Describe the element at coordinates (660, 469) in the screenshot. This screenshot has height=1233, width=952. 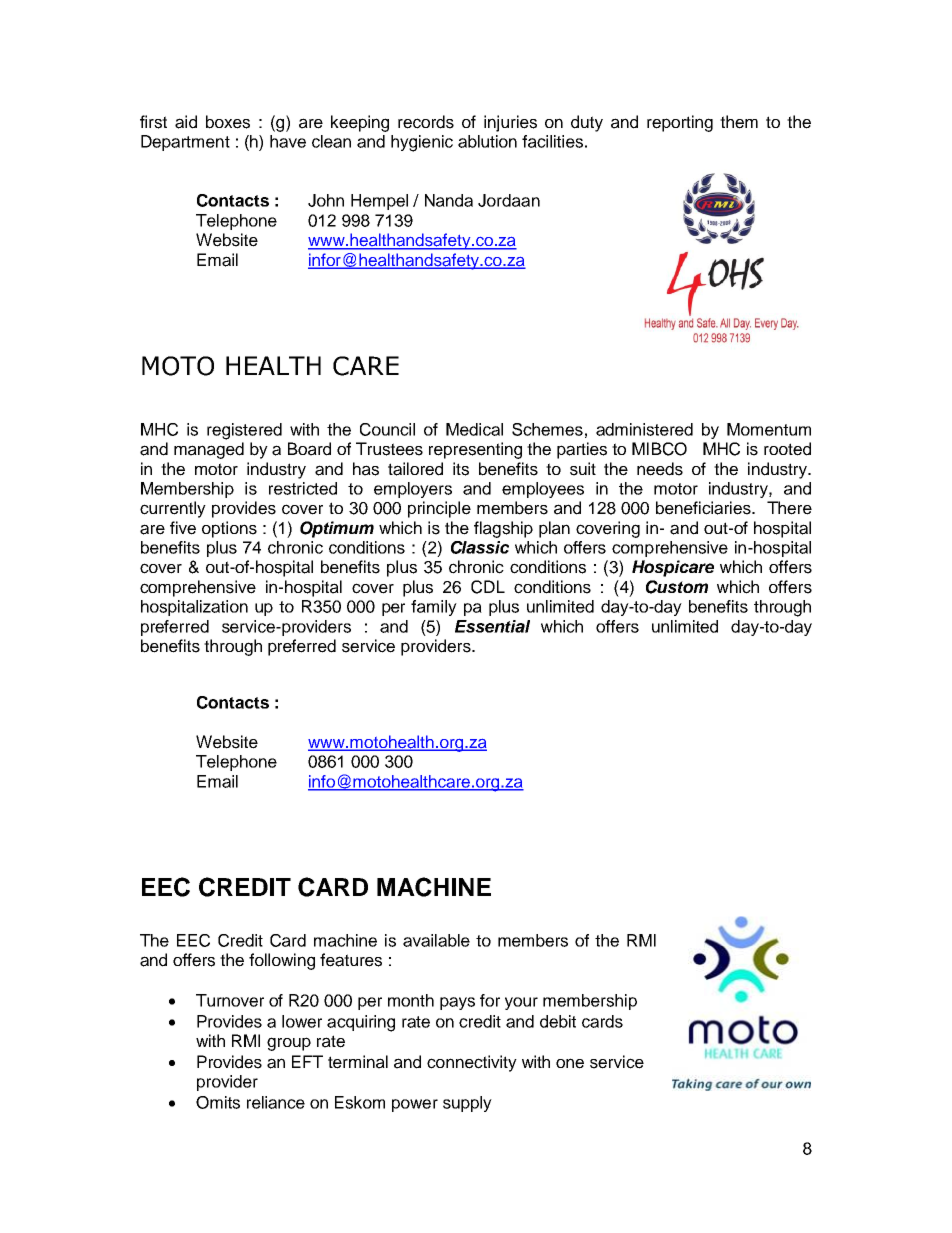
I see `needs` at that location.
